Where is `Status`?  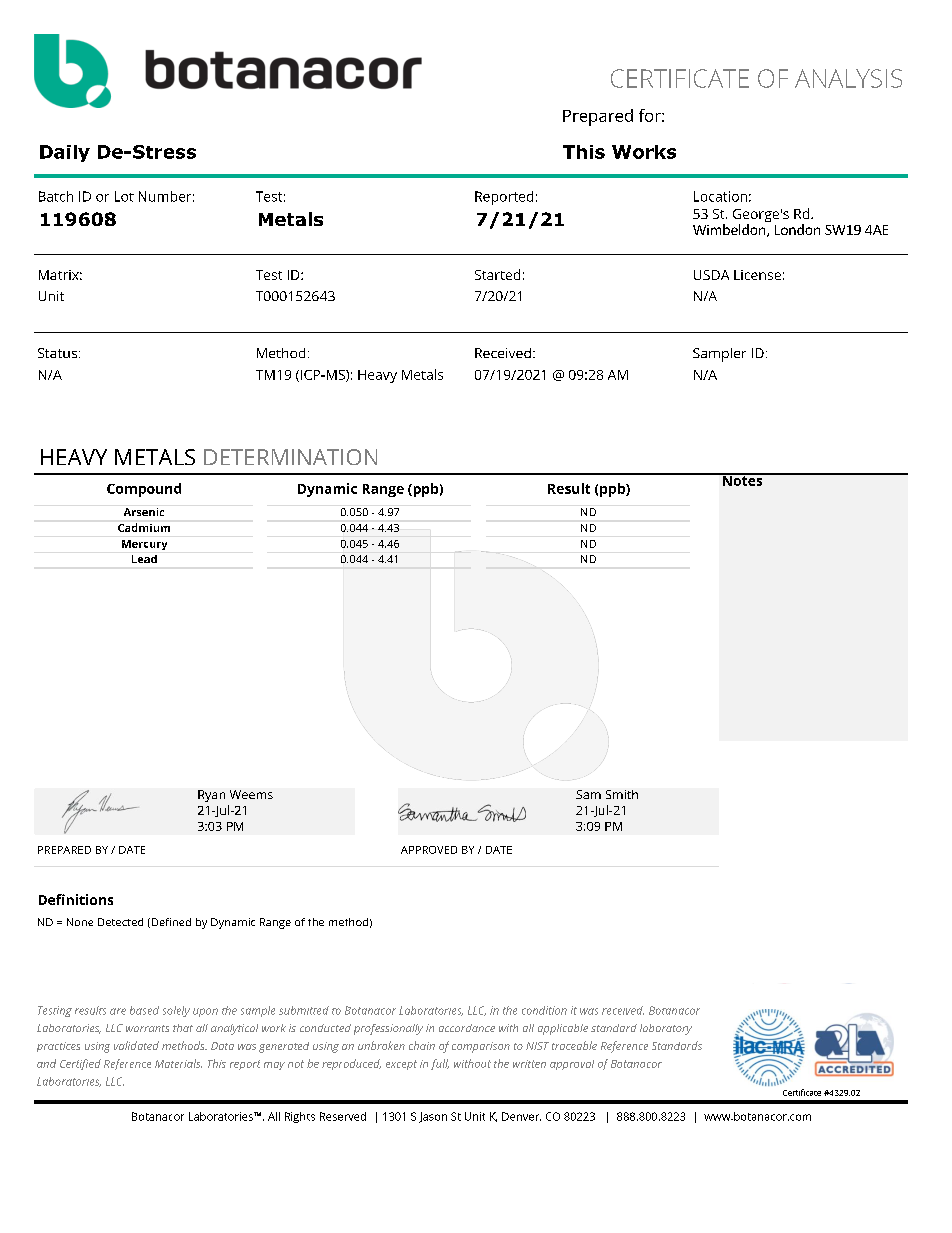 Status is located at coordinates (57, 353).
